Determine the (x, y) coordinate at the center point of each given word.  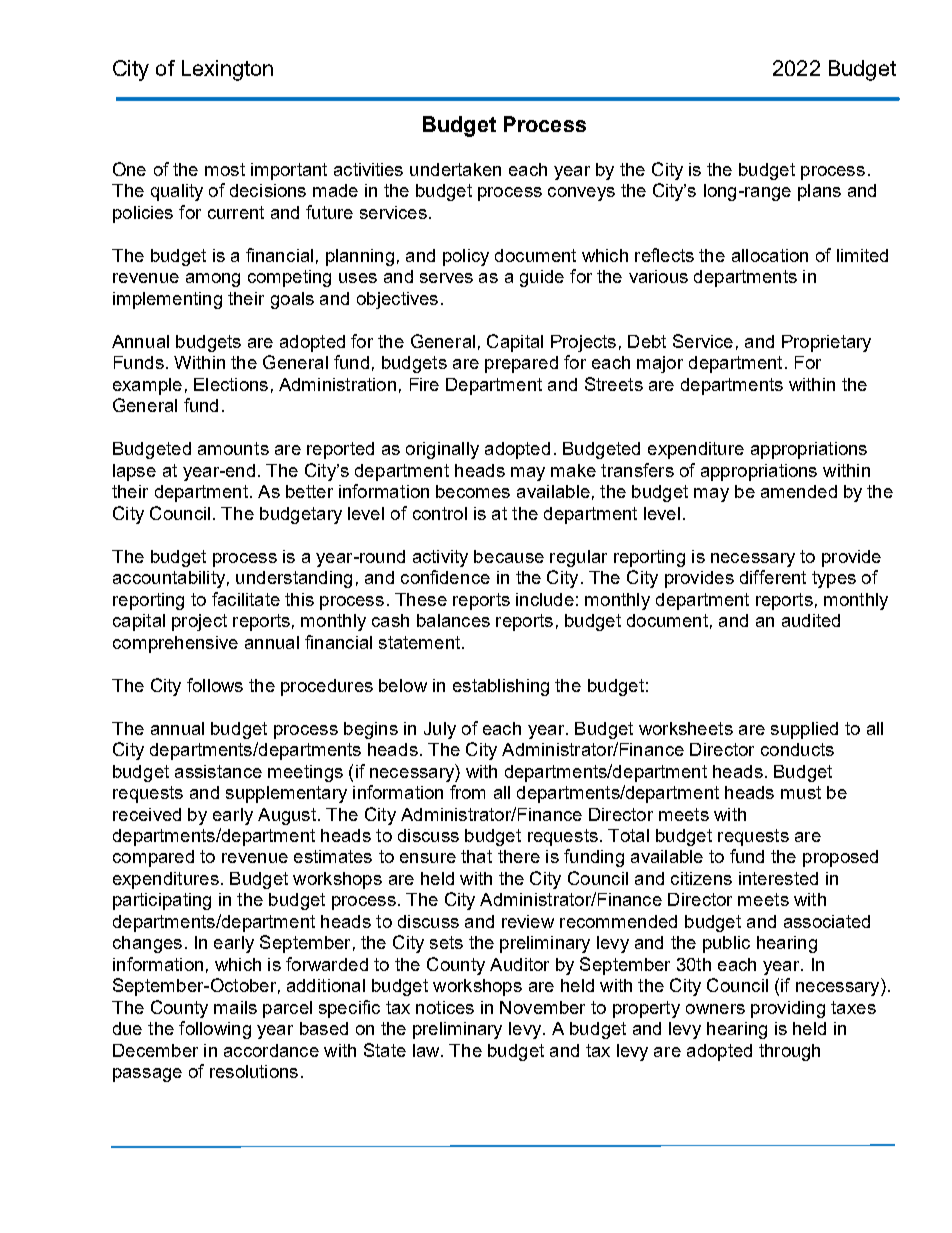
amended (799, 491)
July (440, 730)
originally (442, 450)
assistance (218, 771)
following (215, 1030)
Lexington (227, 70)
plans (819, 192)
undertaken (455, 169)
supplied (804, 730)
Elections (231, 384)
